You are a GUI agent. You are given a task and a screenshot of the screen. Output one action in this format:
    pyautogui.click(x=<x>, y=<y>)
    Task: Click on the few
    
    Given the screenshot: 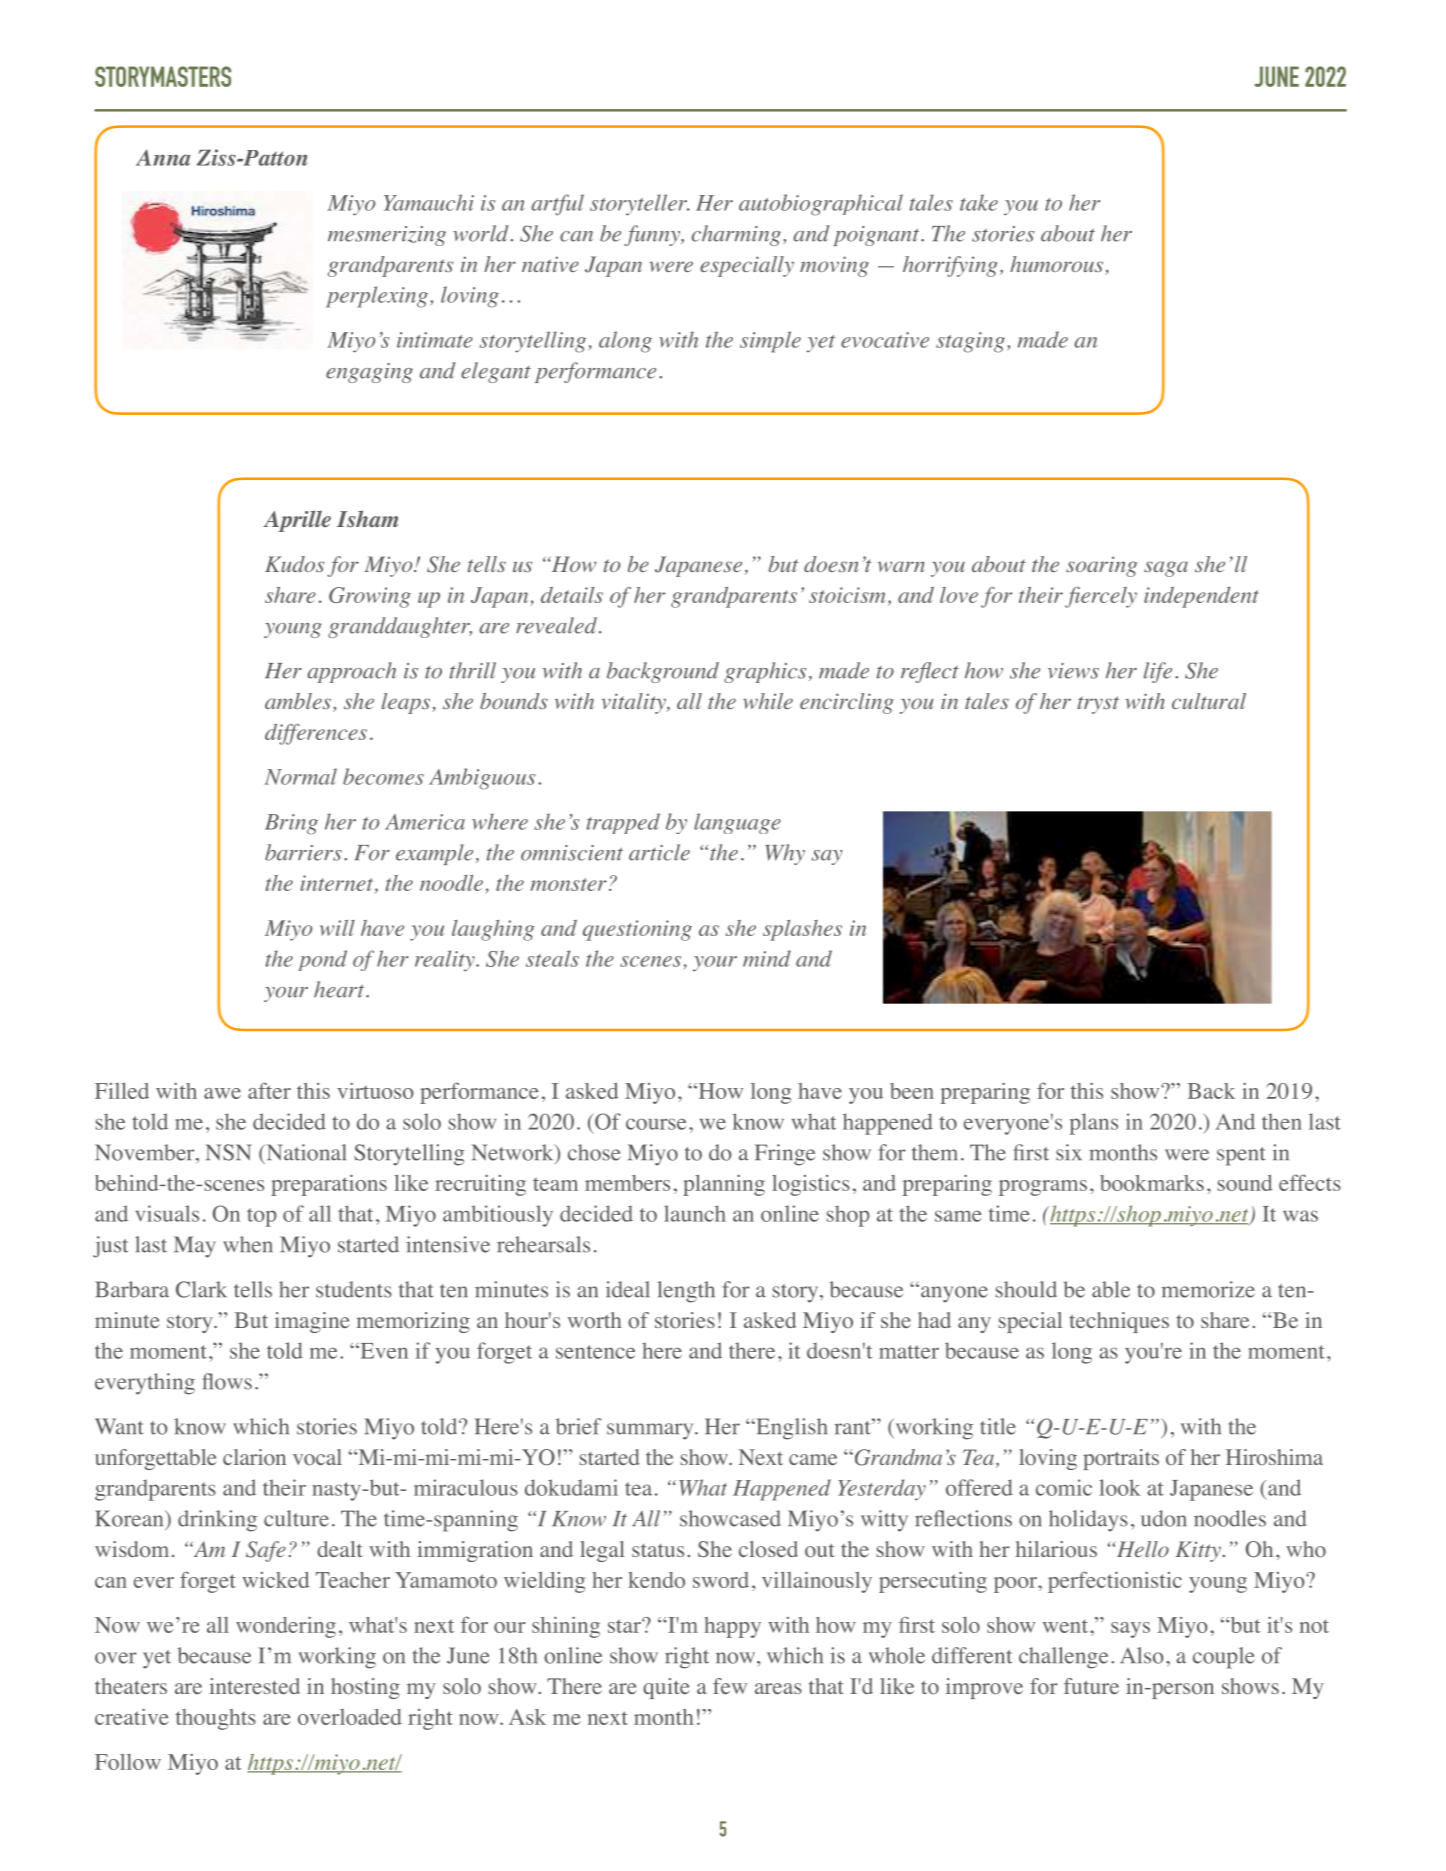 What is the action you would take?
    pyautogui.click(x=730, y=1686)
